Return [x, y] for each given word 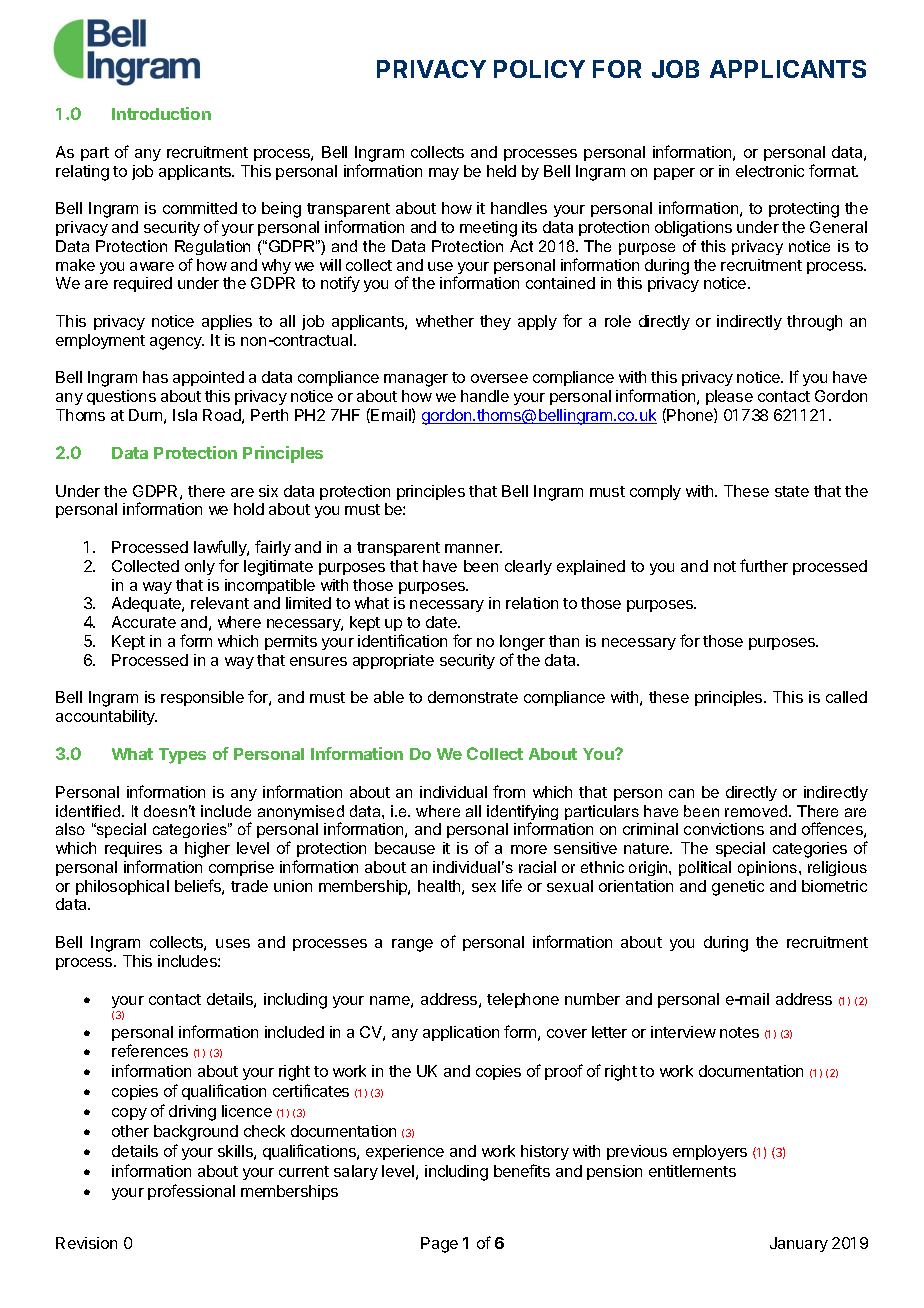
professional [191, 1192]
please [729, 397]
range [412, 945]
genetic [738, 888]
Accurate [144, 622]
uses [233, 943]
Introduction [161, 113]
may [444, 174]
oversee [499, 378]
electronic [770, 171]
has [155, 377]
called [846, 697]
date [442, 622]
